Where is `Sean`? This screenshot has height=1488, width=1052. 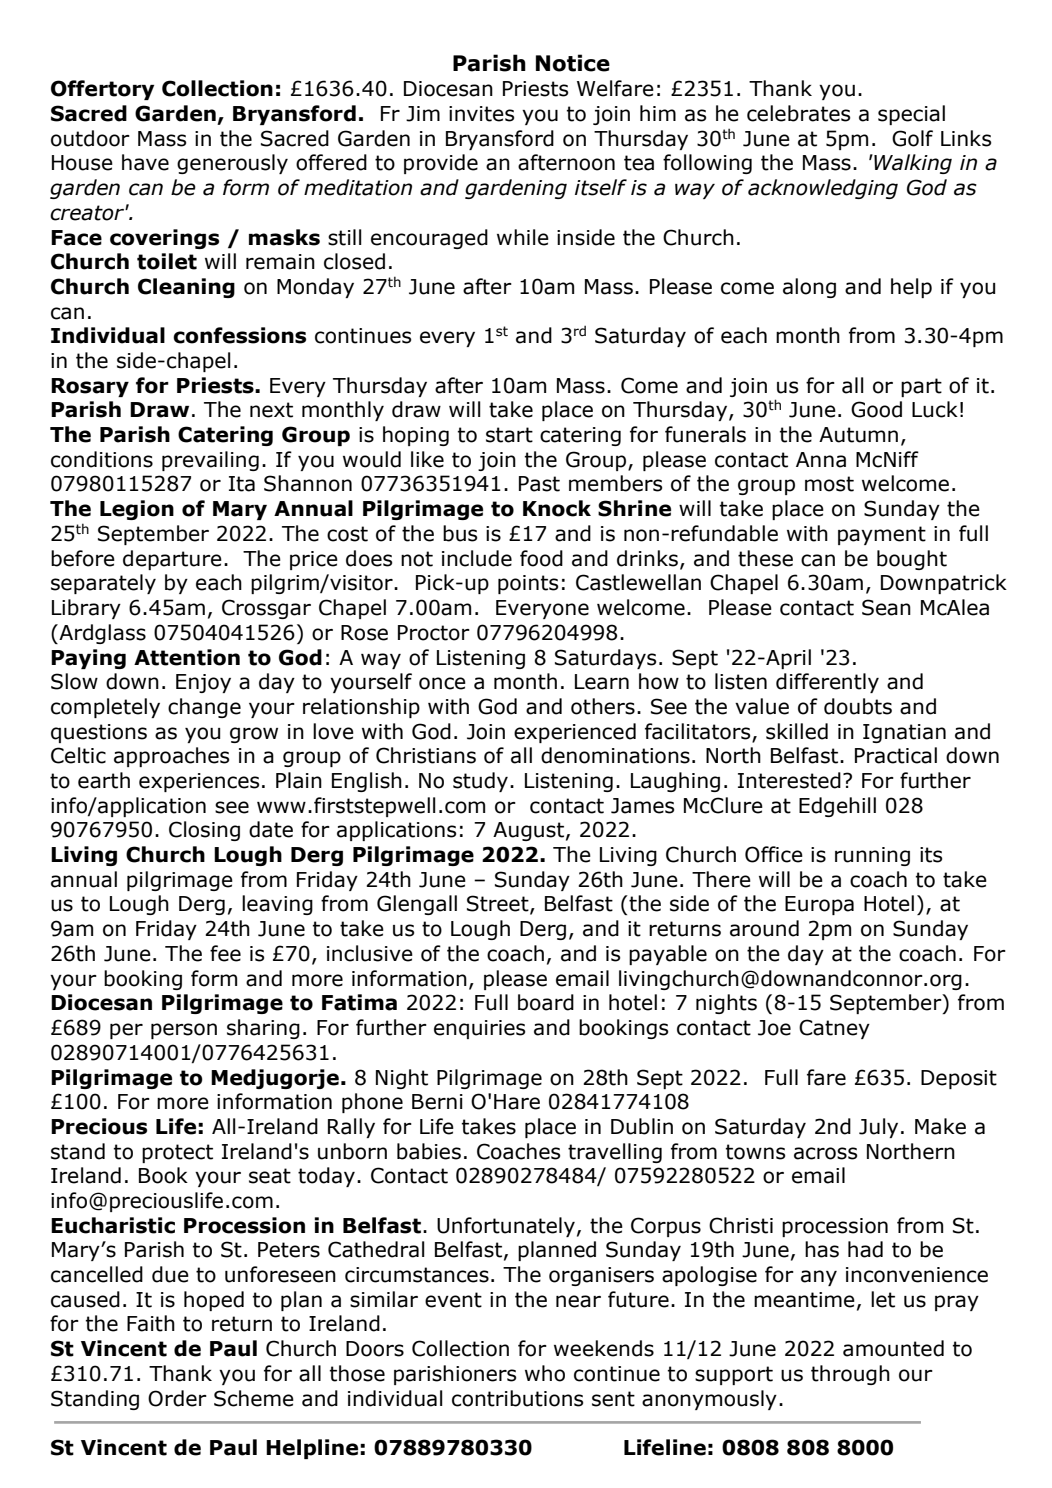
Sean is located at coordinates (886, 607).
